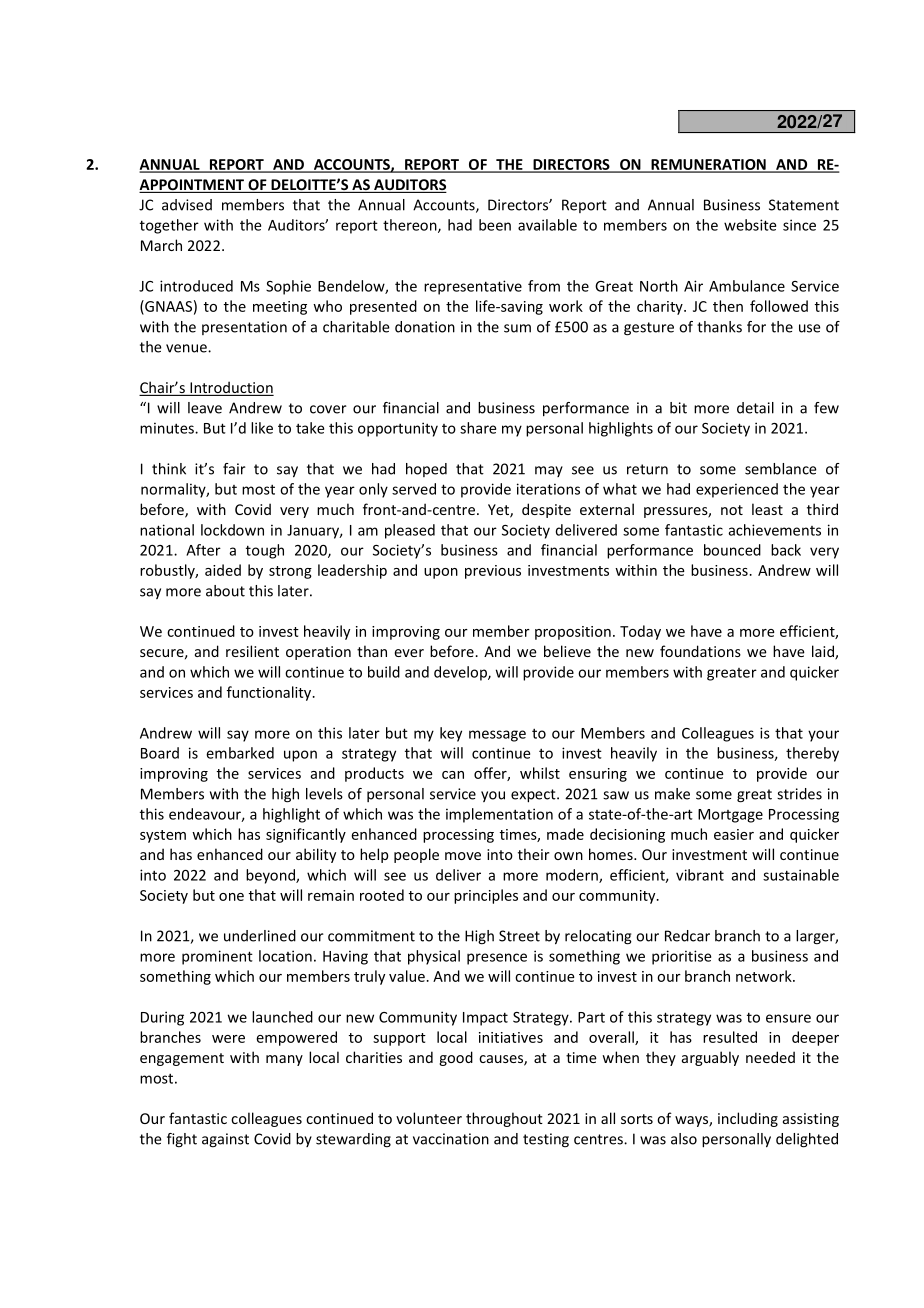 This document has width=924, height=1308. I want to click on advised, so click(187, 205).
